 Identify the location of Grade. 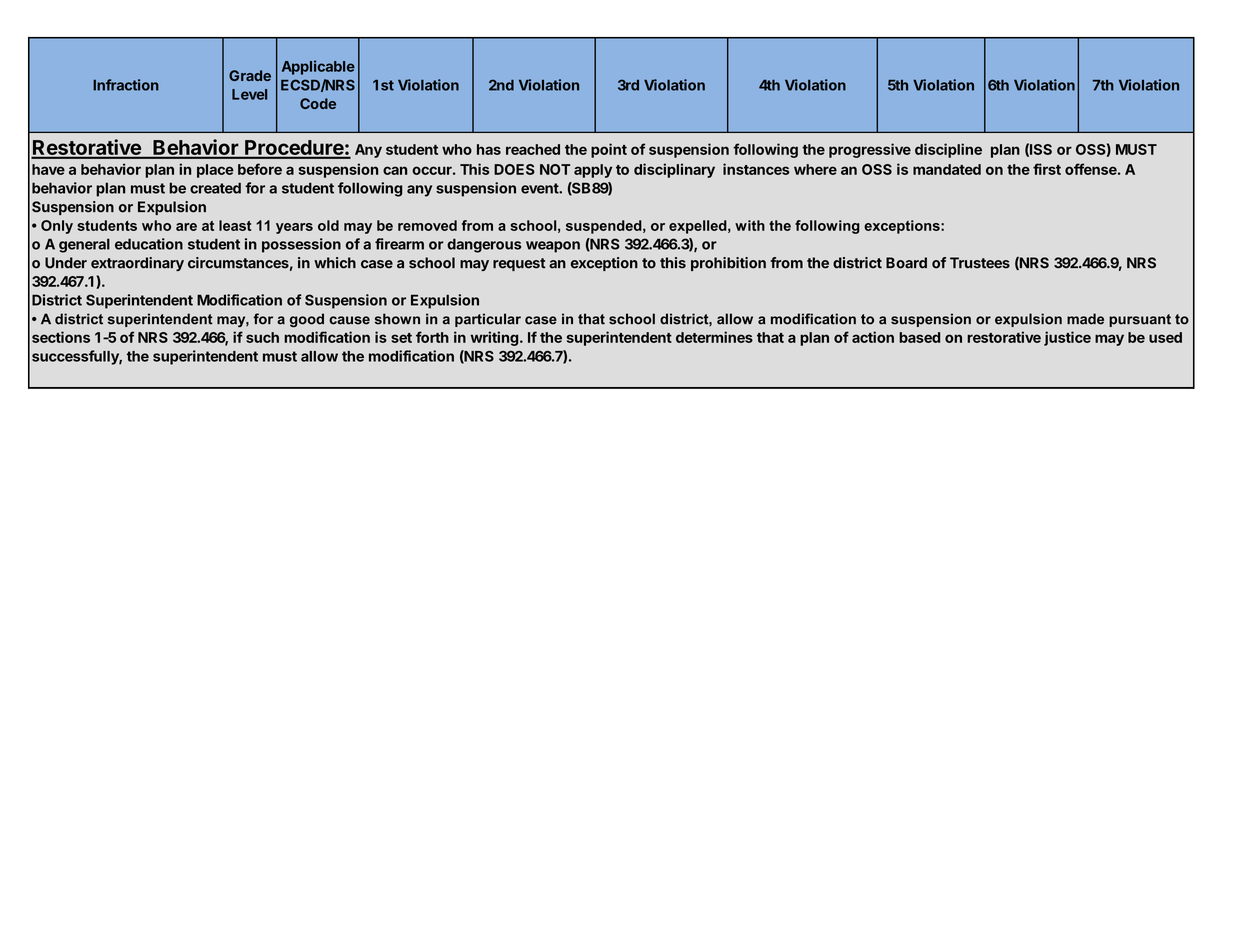
(250, 75).
